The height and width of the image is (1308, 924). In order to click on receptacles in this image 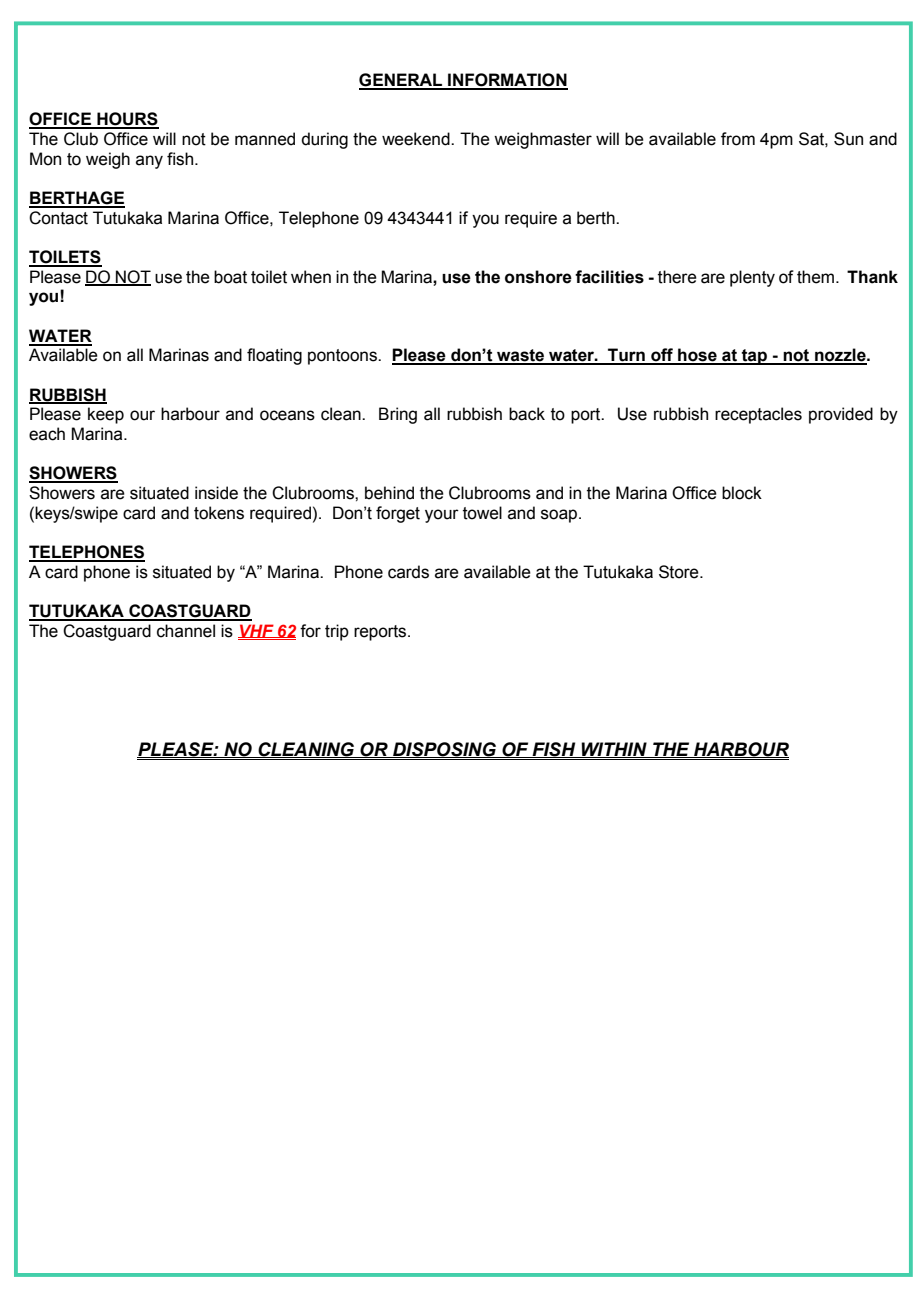, I will do `click(758, 415)`.
